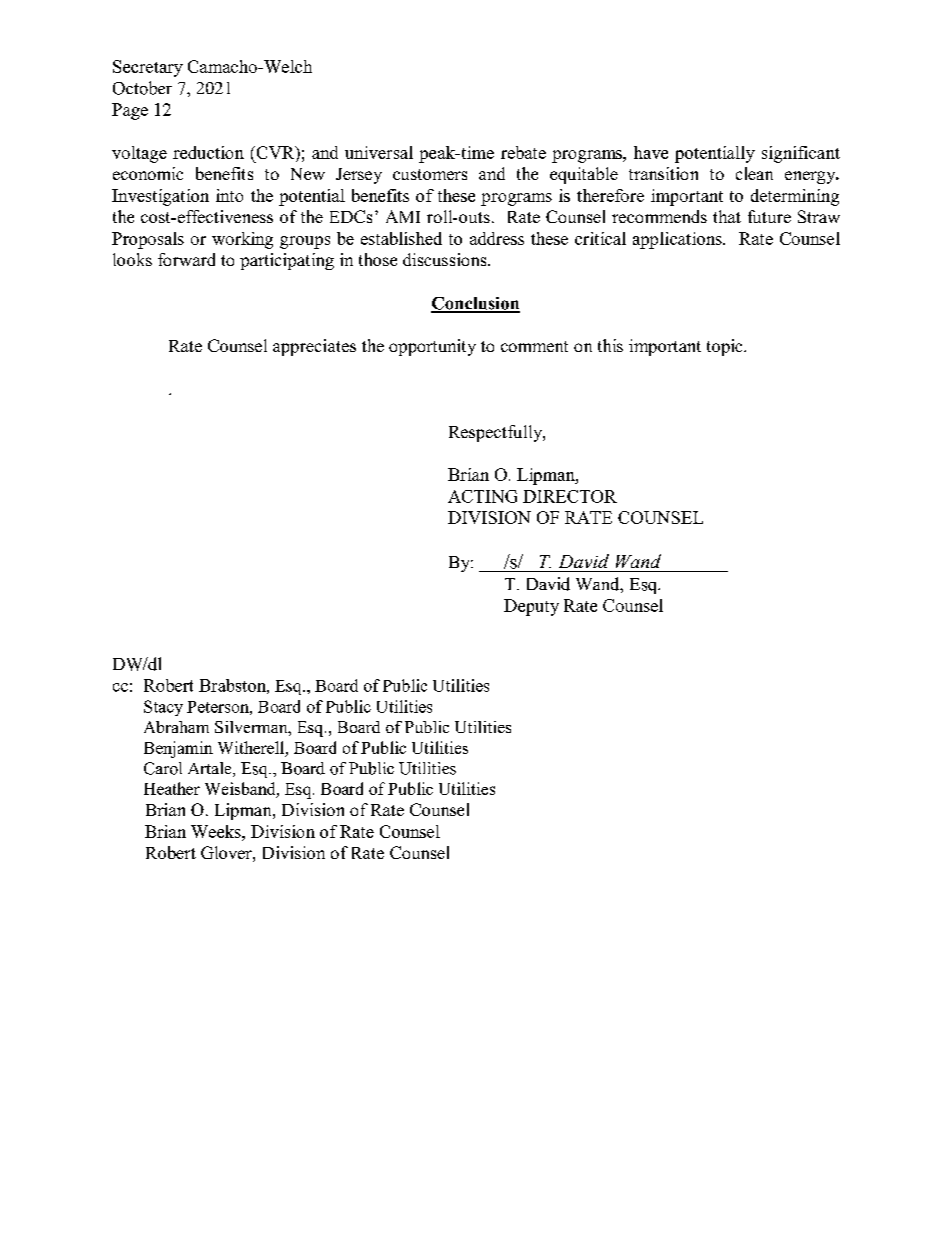 The height and width of the page is (1233, 952). I want to click on ACTING, so click(482, 496).
